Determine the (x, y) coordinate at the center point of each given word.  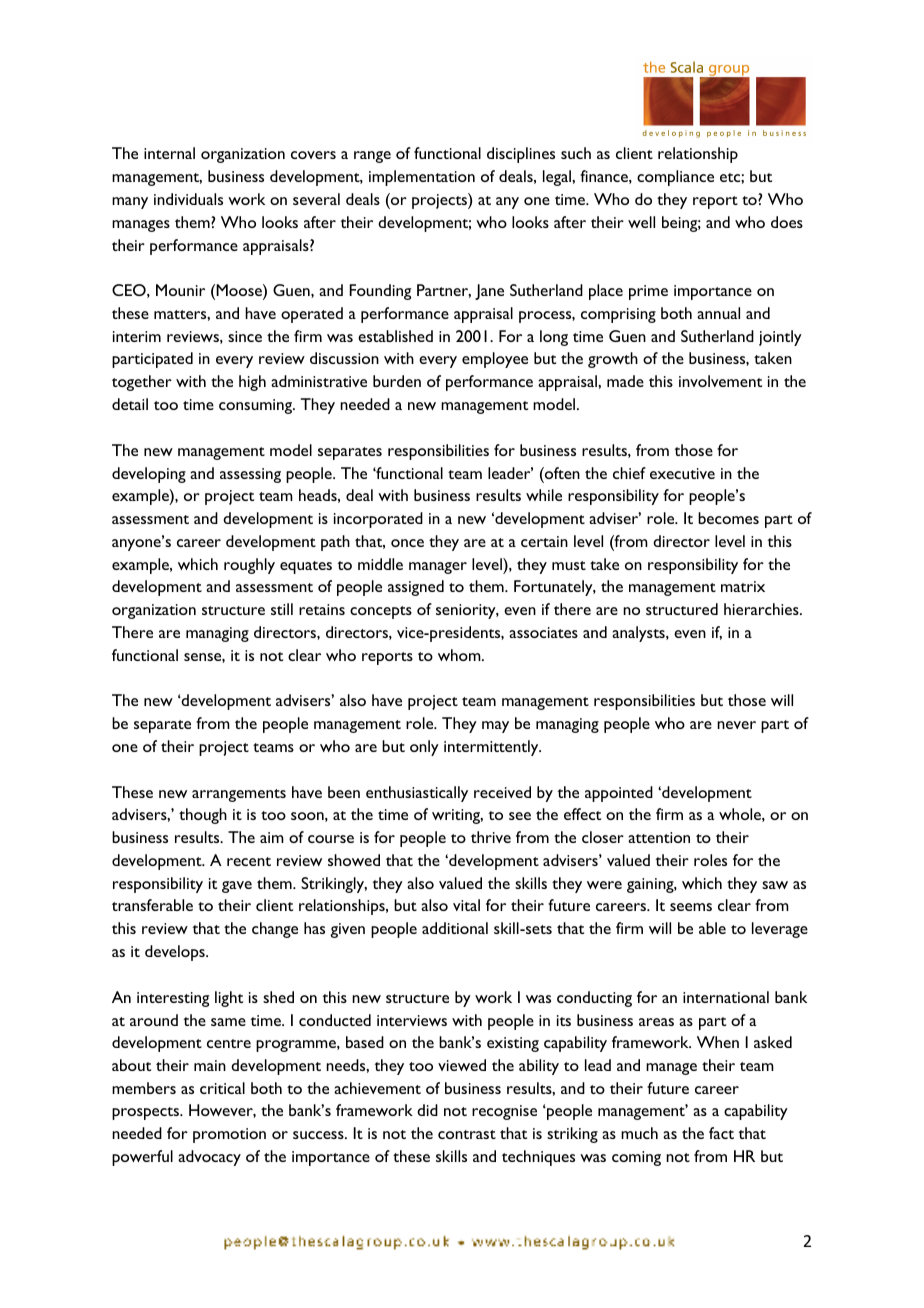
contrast (467, 1134)
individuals (188, 199)
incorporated (378, 520)
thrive (491, 837)
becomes (728, 518)
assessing (250, 475)
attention (659, 837)
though (203, 816)
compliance (675, 178)
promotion (229, 1135)
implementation (422, 178)
